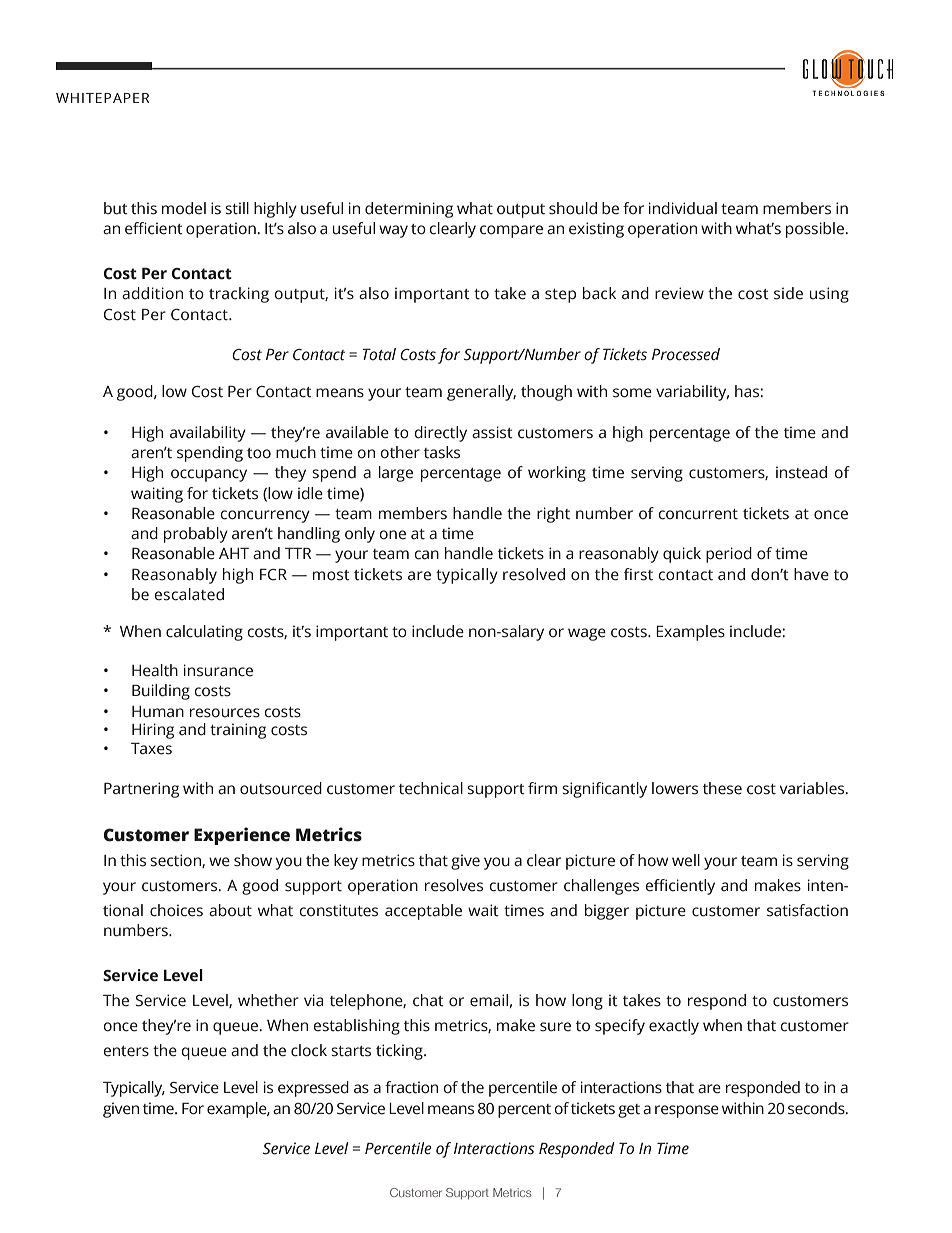  What do you see at coordinates (687, 1111) in the screenshot?
I see `response` at bounding box center [687, 1111].
